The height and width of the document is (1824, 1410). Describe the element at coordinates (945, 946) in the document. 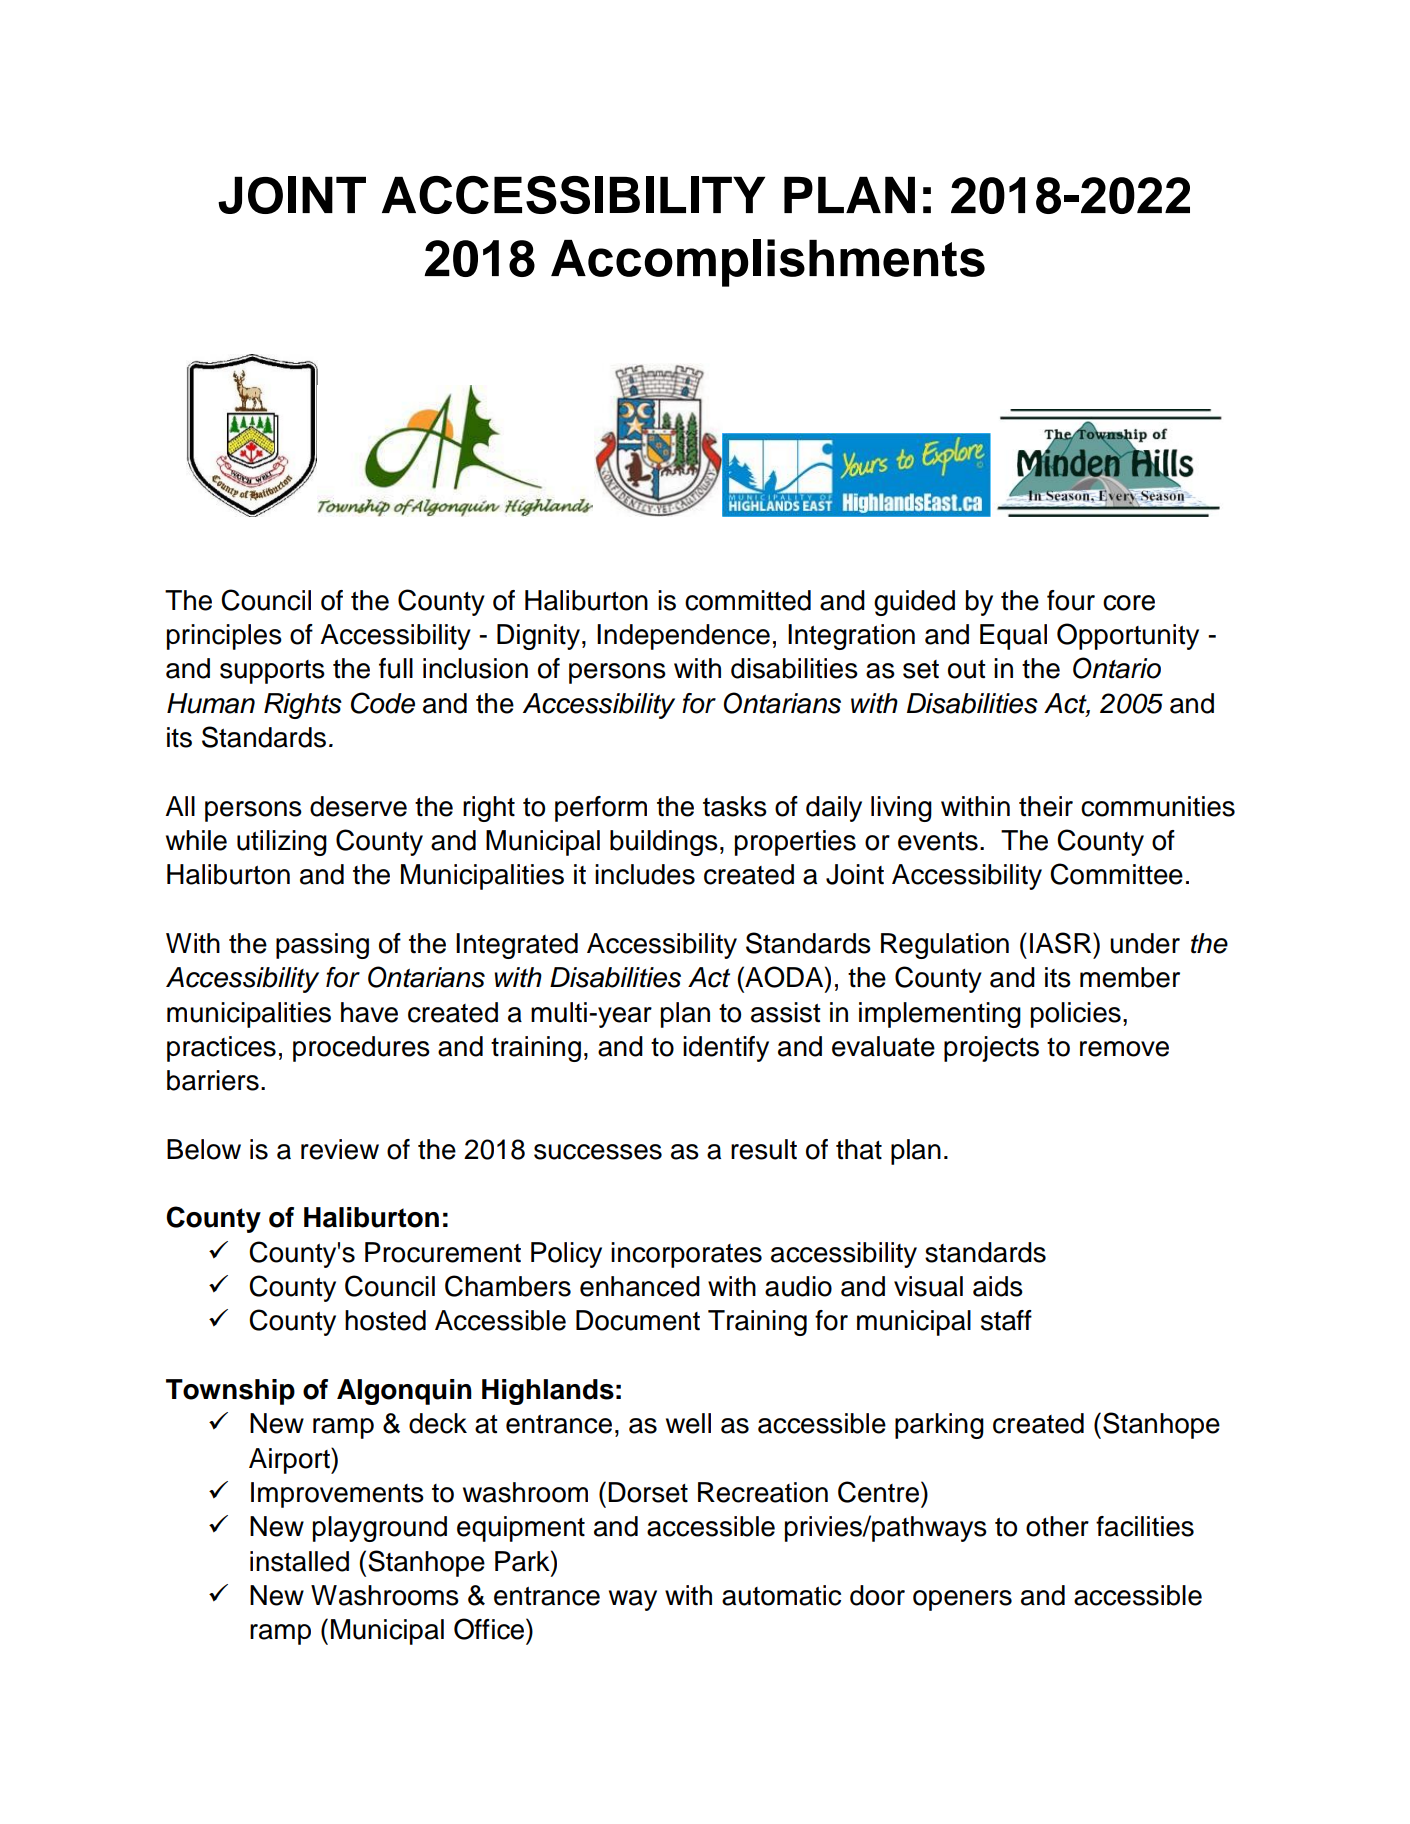

I see `Regulation` at that location.
